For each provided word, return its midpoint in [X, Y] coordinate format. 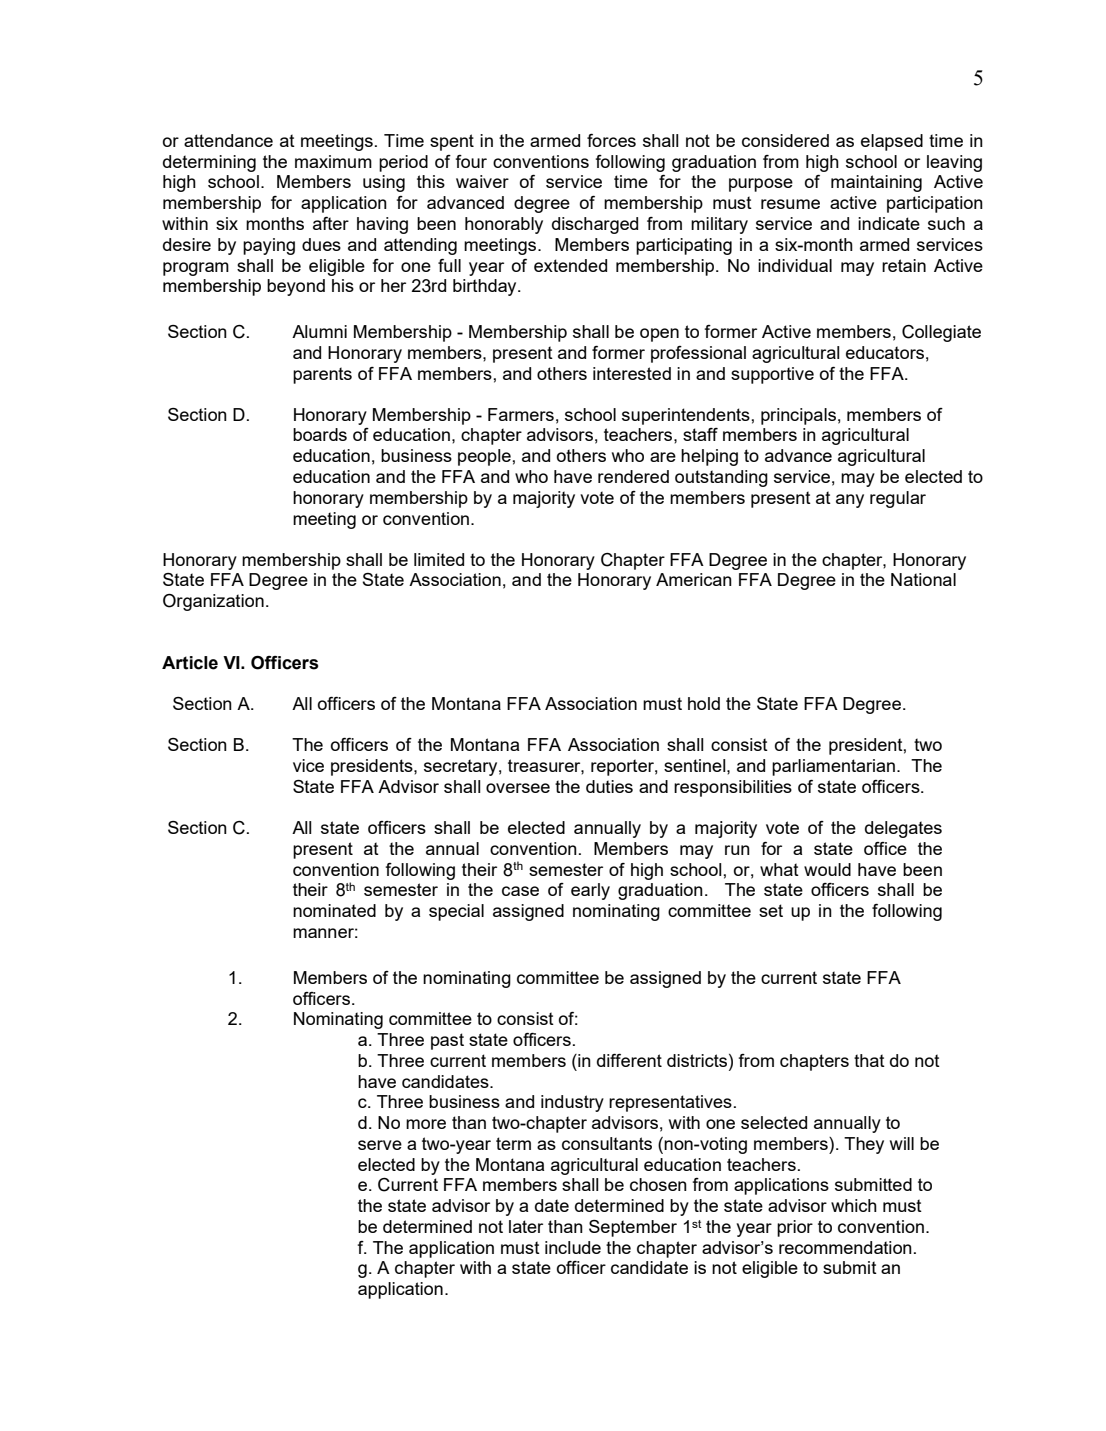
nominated [334, 910]
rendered [633, 476]
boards [320, 434]
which [854, 1205]
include [573, 1247]
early [590, 891]
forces [611, 140]
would [827, 869]
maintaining [876, 183]
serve [380, 1145]
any [850, 501]
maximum [333, 161]
